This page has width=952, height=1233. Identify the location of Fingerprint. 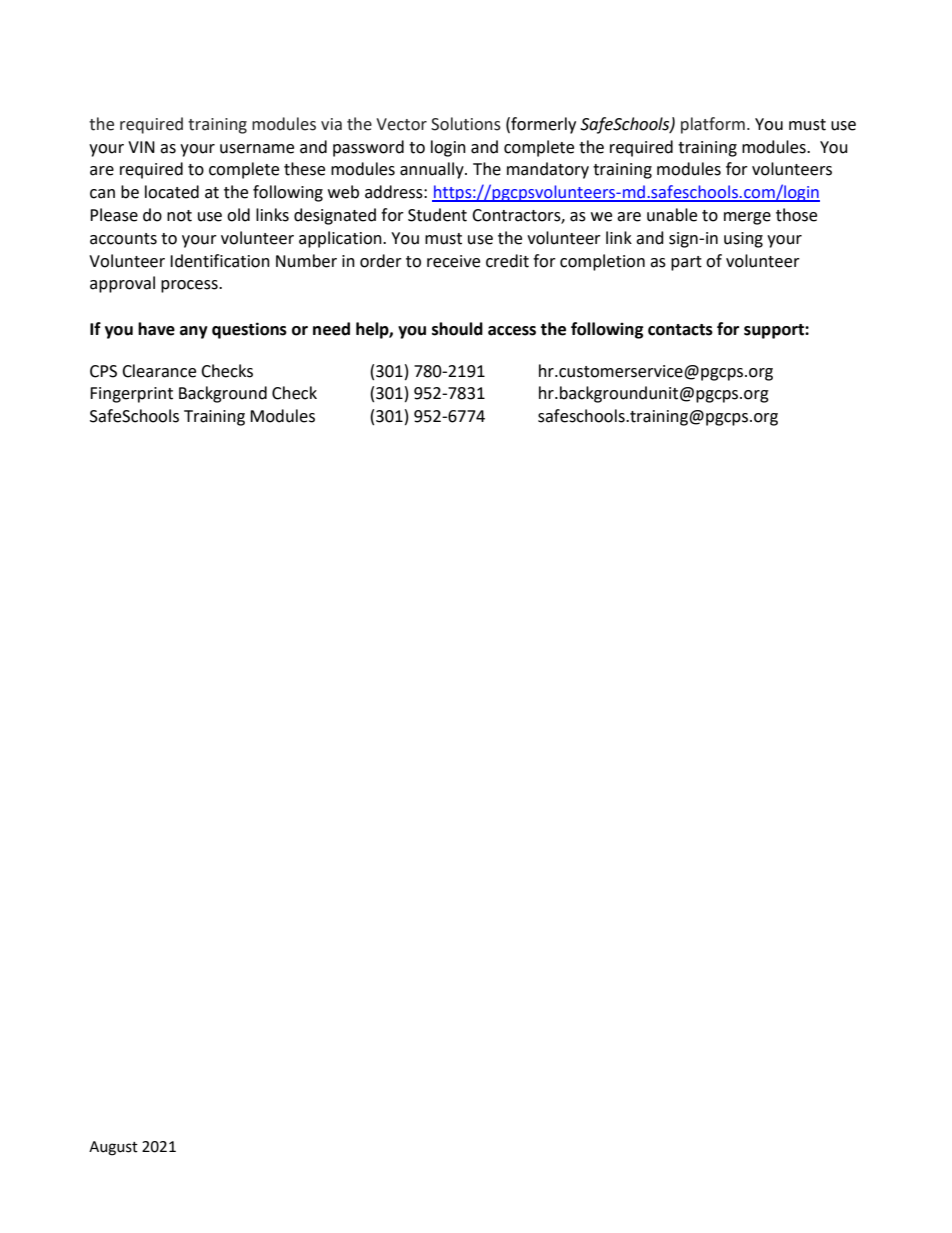
(131, 395).
